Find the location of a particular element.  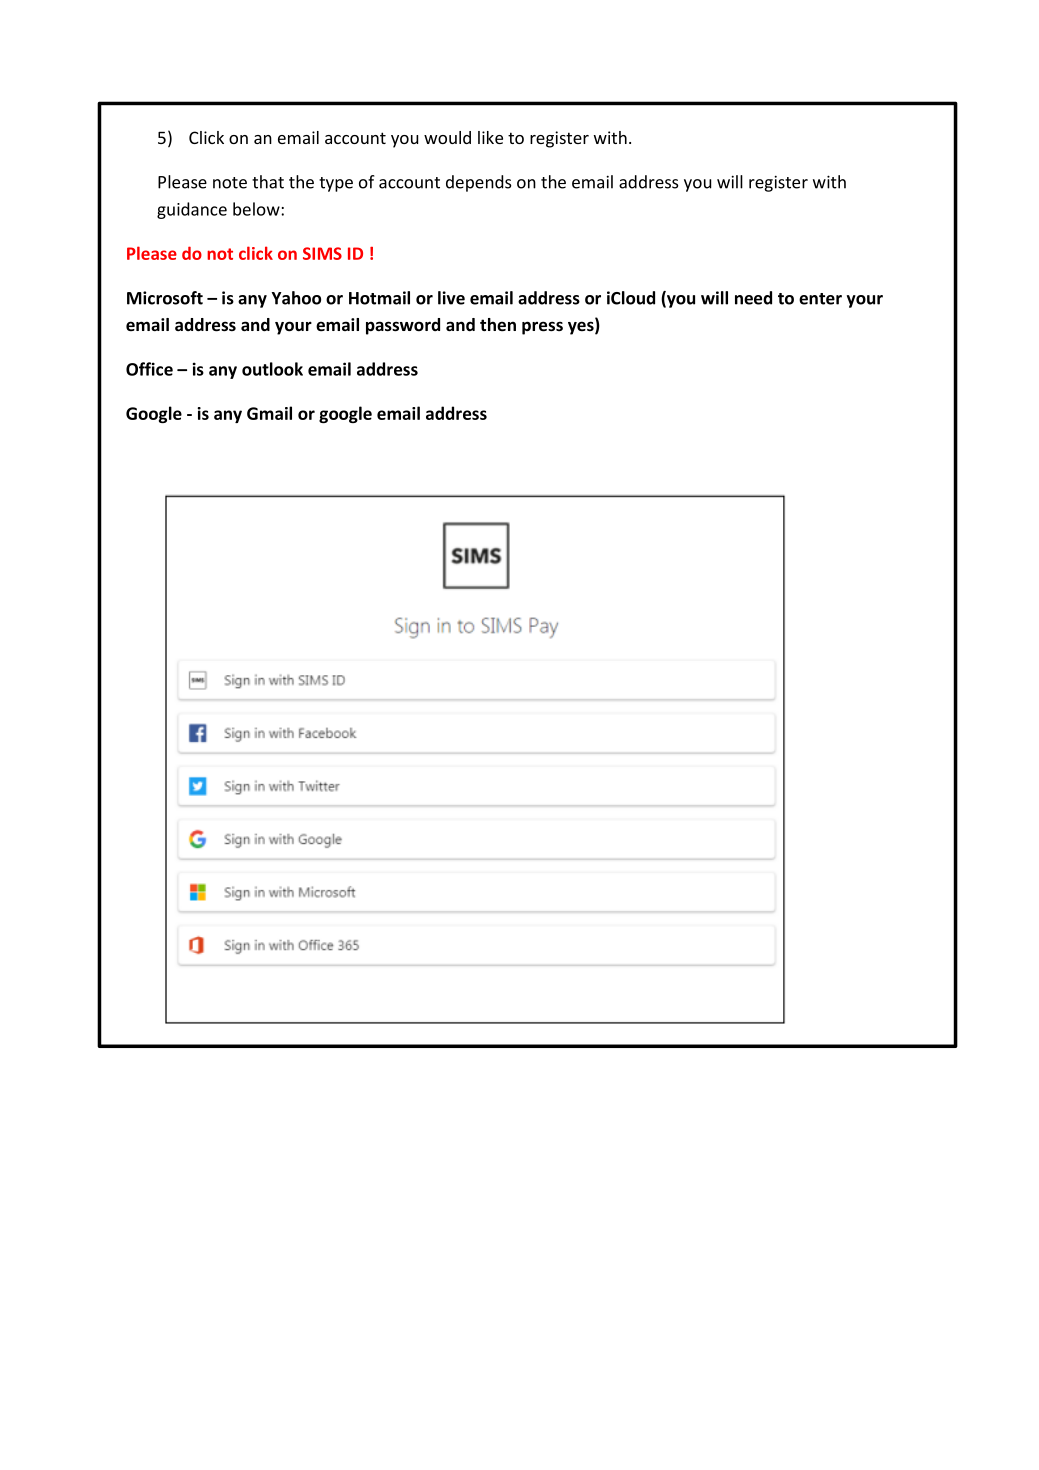

SIMS is located at coordinates (322, 253).
